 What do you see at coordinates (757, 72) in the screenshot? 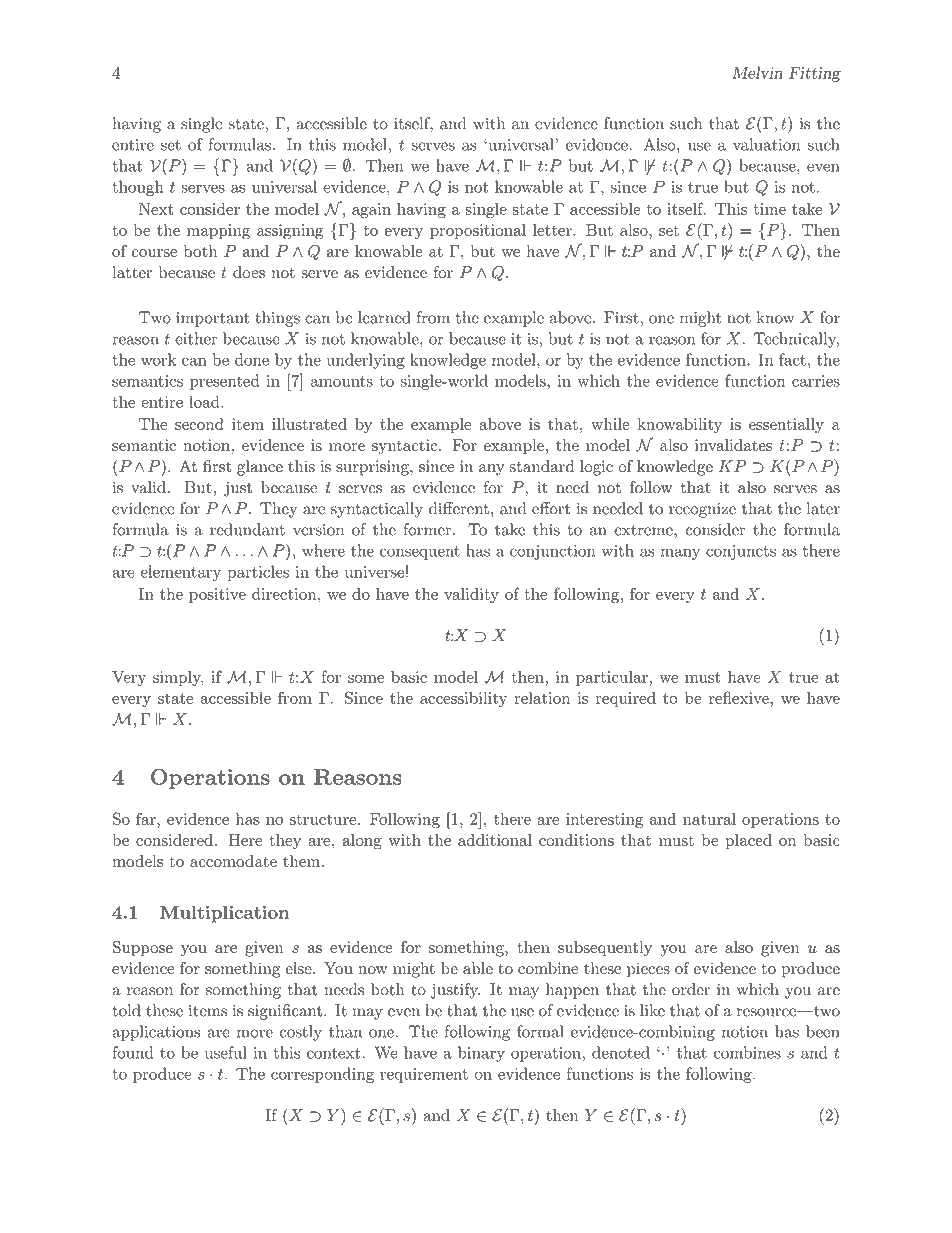
I see `Melvin` at bounding box center [757, 72].
